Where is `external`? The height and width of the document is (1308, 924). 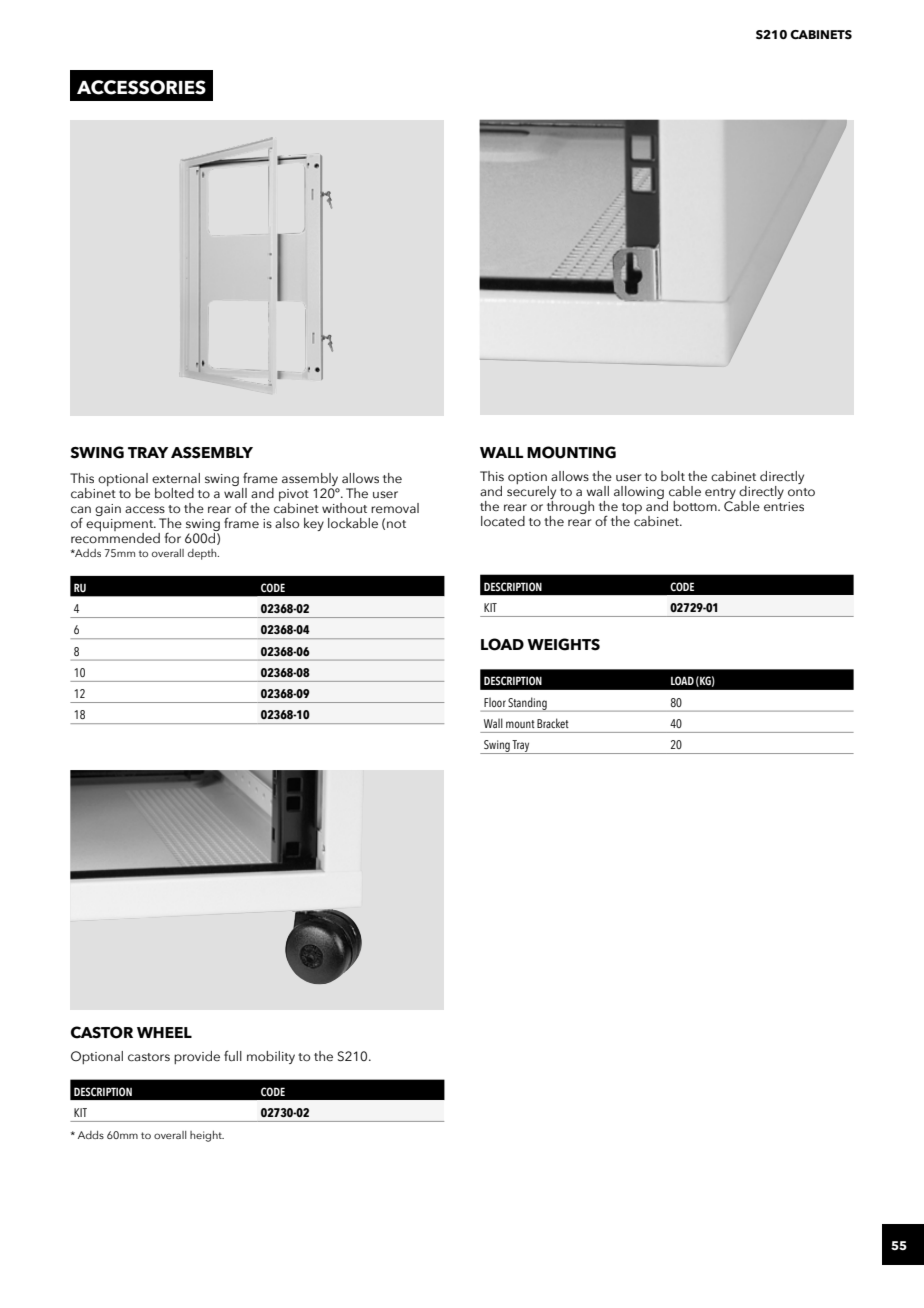
external is located at coordinates (176, 478).
